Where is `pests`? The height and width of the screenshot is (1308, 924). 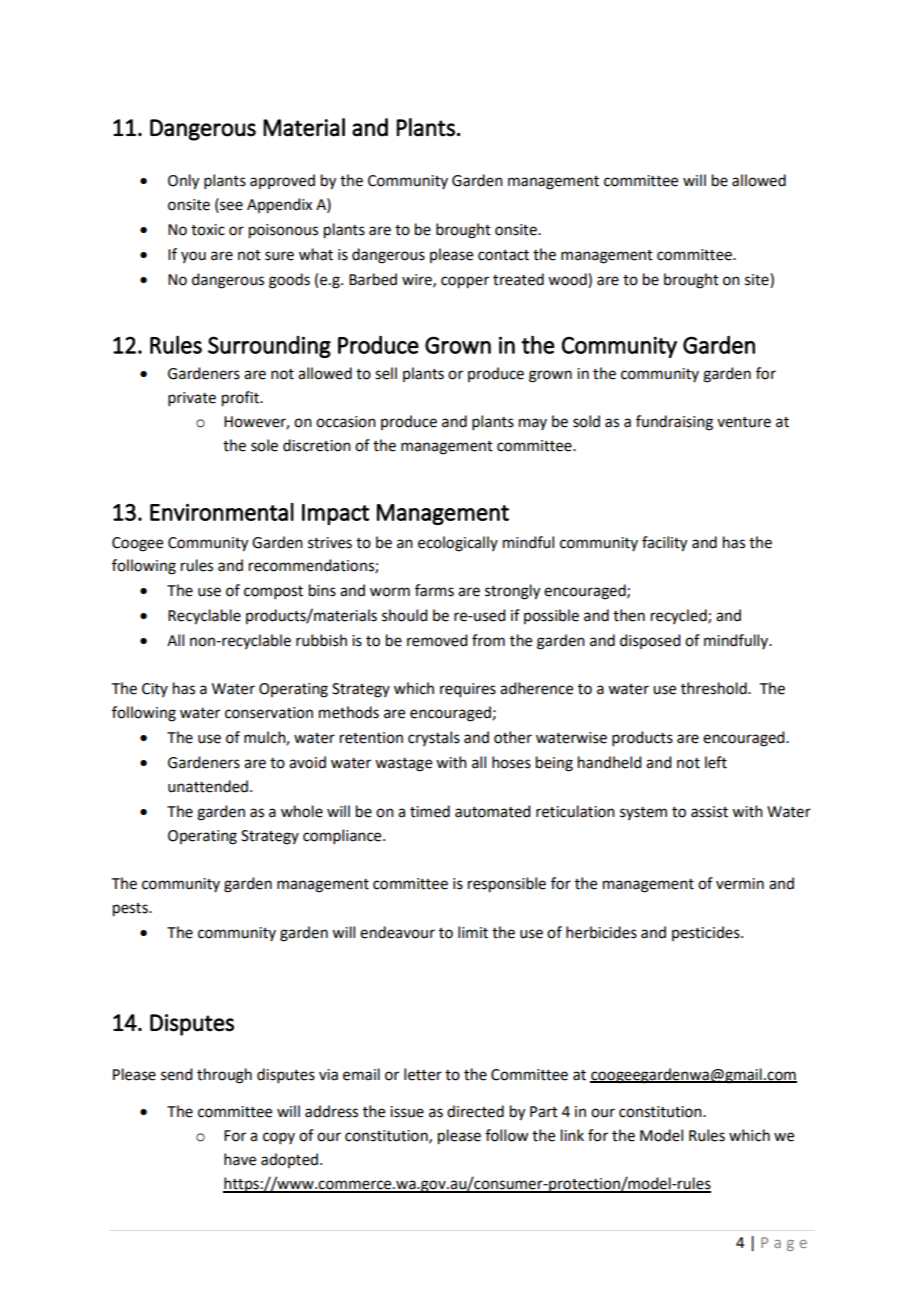 pests is located at coordinates (131, 910).
